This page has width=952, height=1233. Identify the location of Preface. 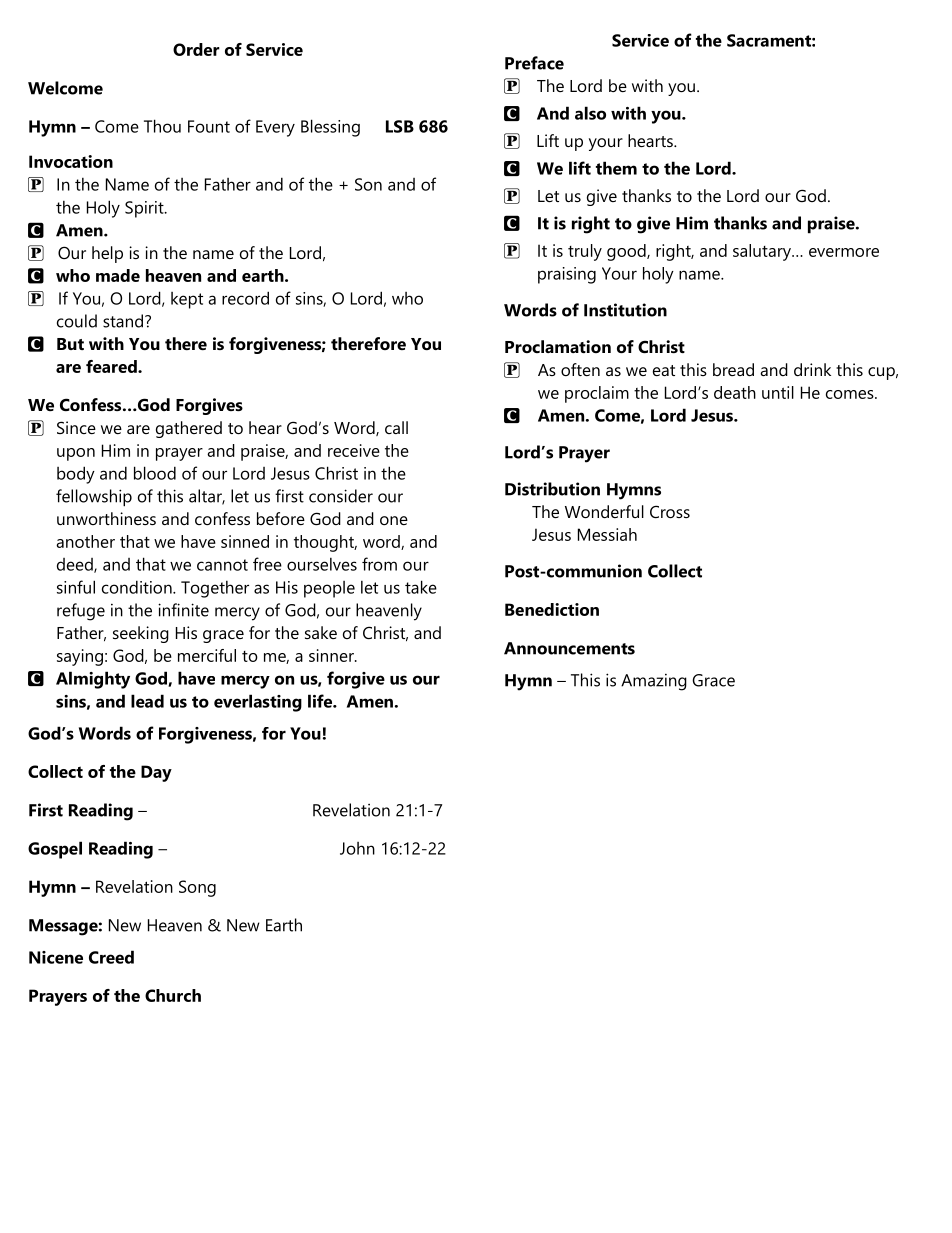
(534, 63).
